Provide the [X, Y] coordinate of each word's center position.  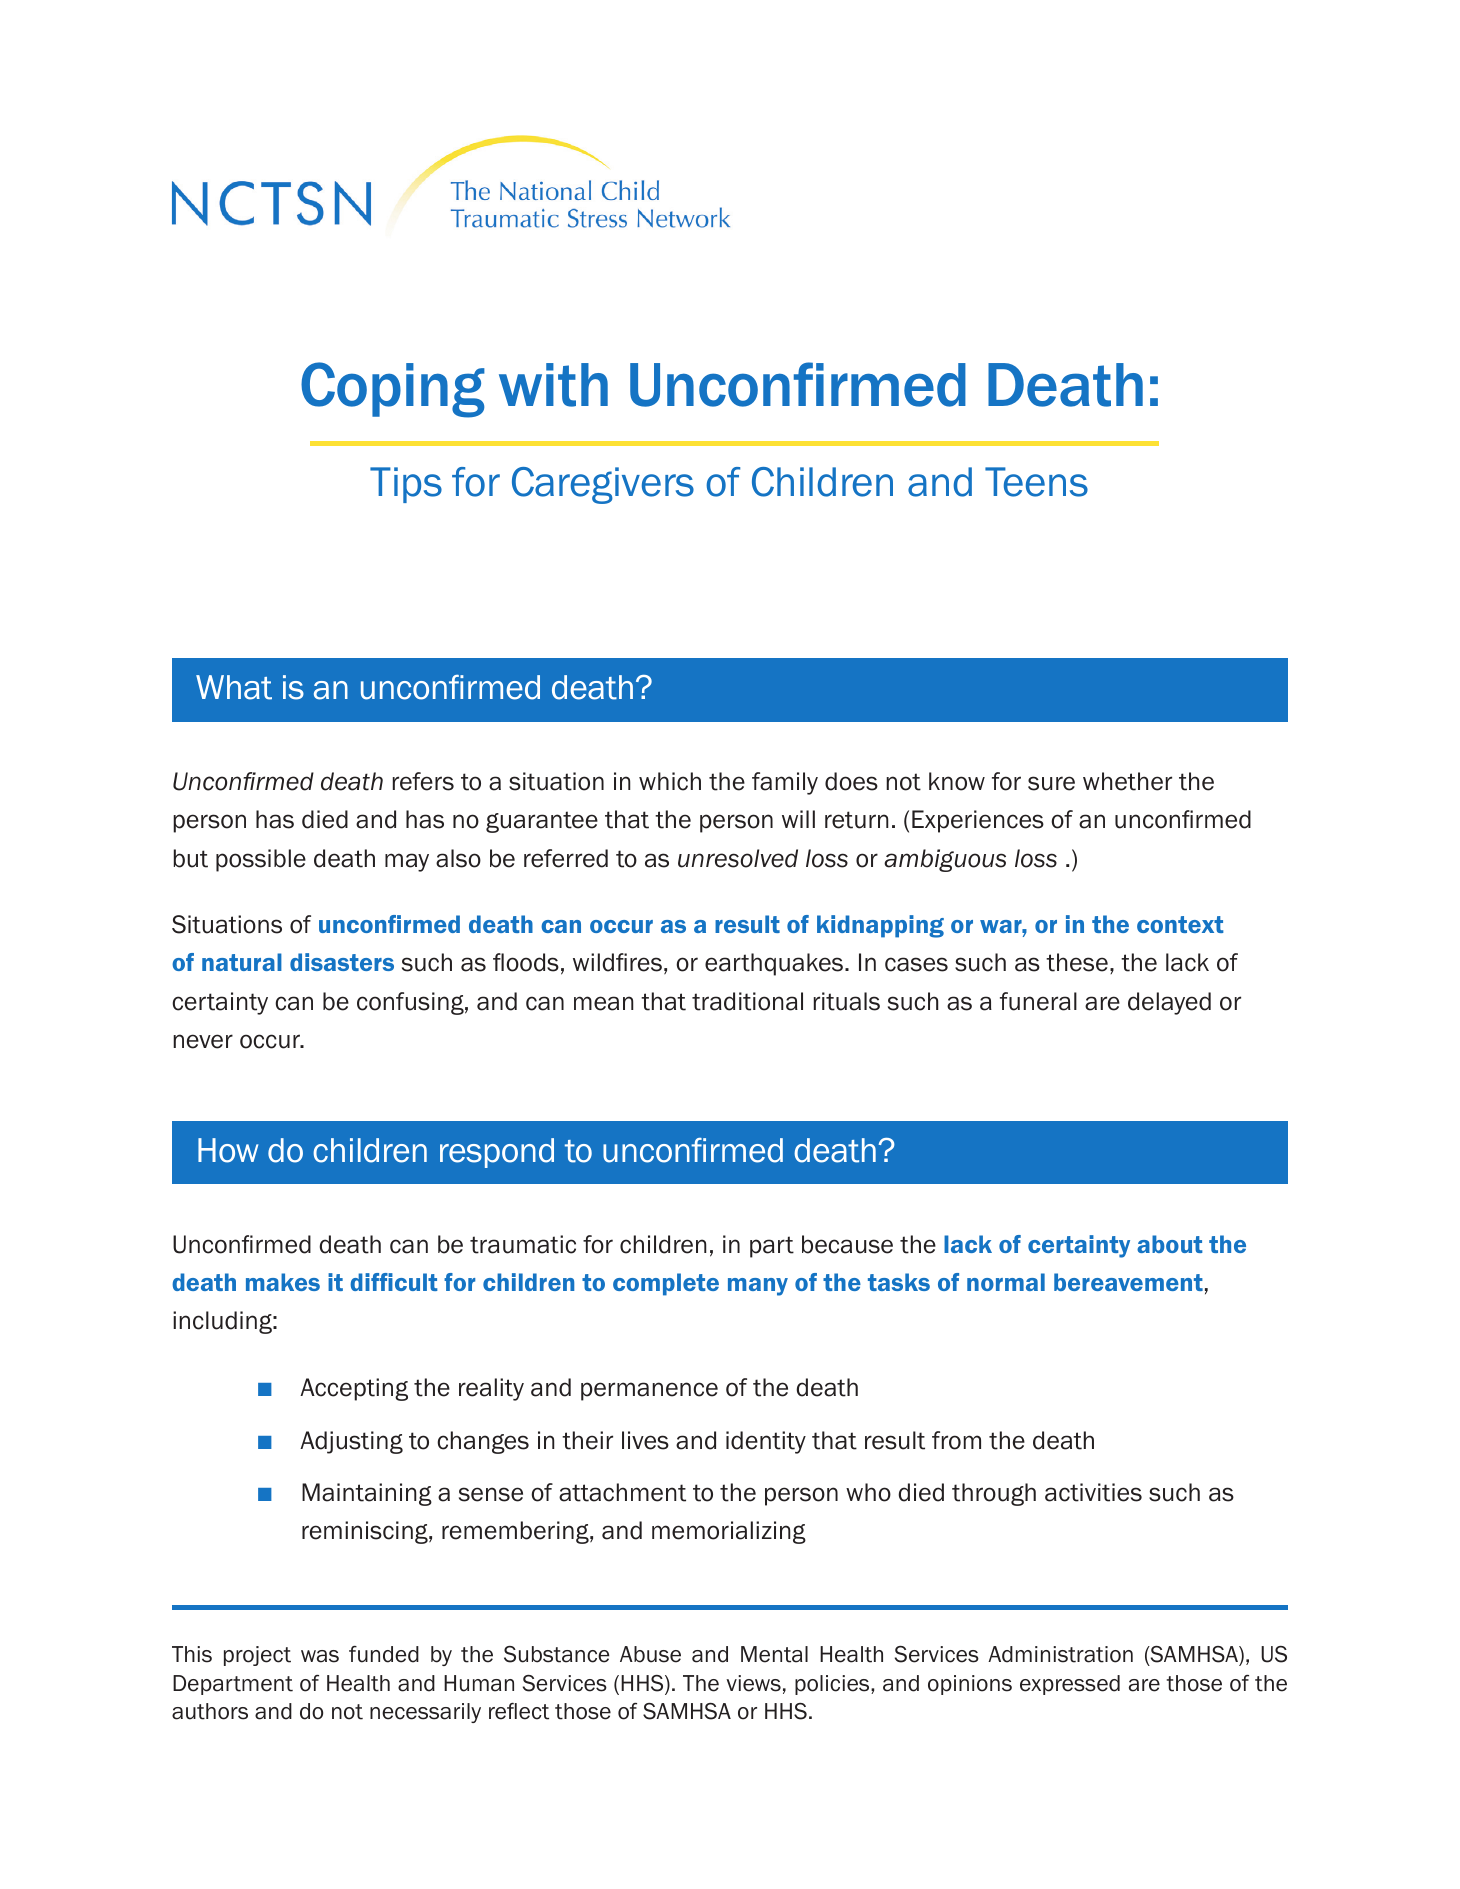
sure [1051, 783]
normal [1006, 1282]
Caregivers [603, 485]
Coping [393, 390]
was [320, 1656]
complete [666, 1284]
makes [283, 1282]
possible [261, 860]
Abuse [650, 1654]
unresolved [738, 858]
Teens [1036, 482]
